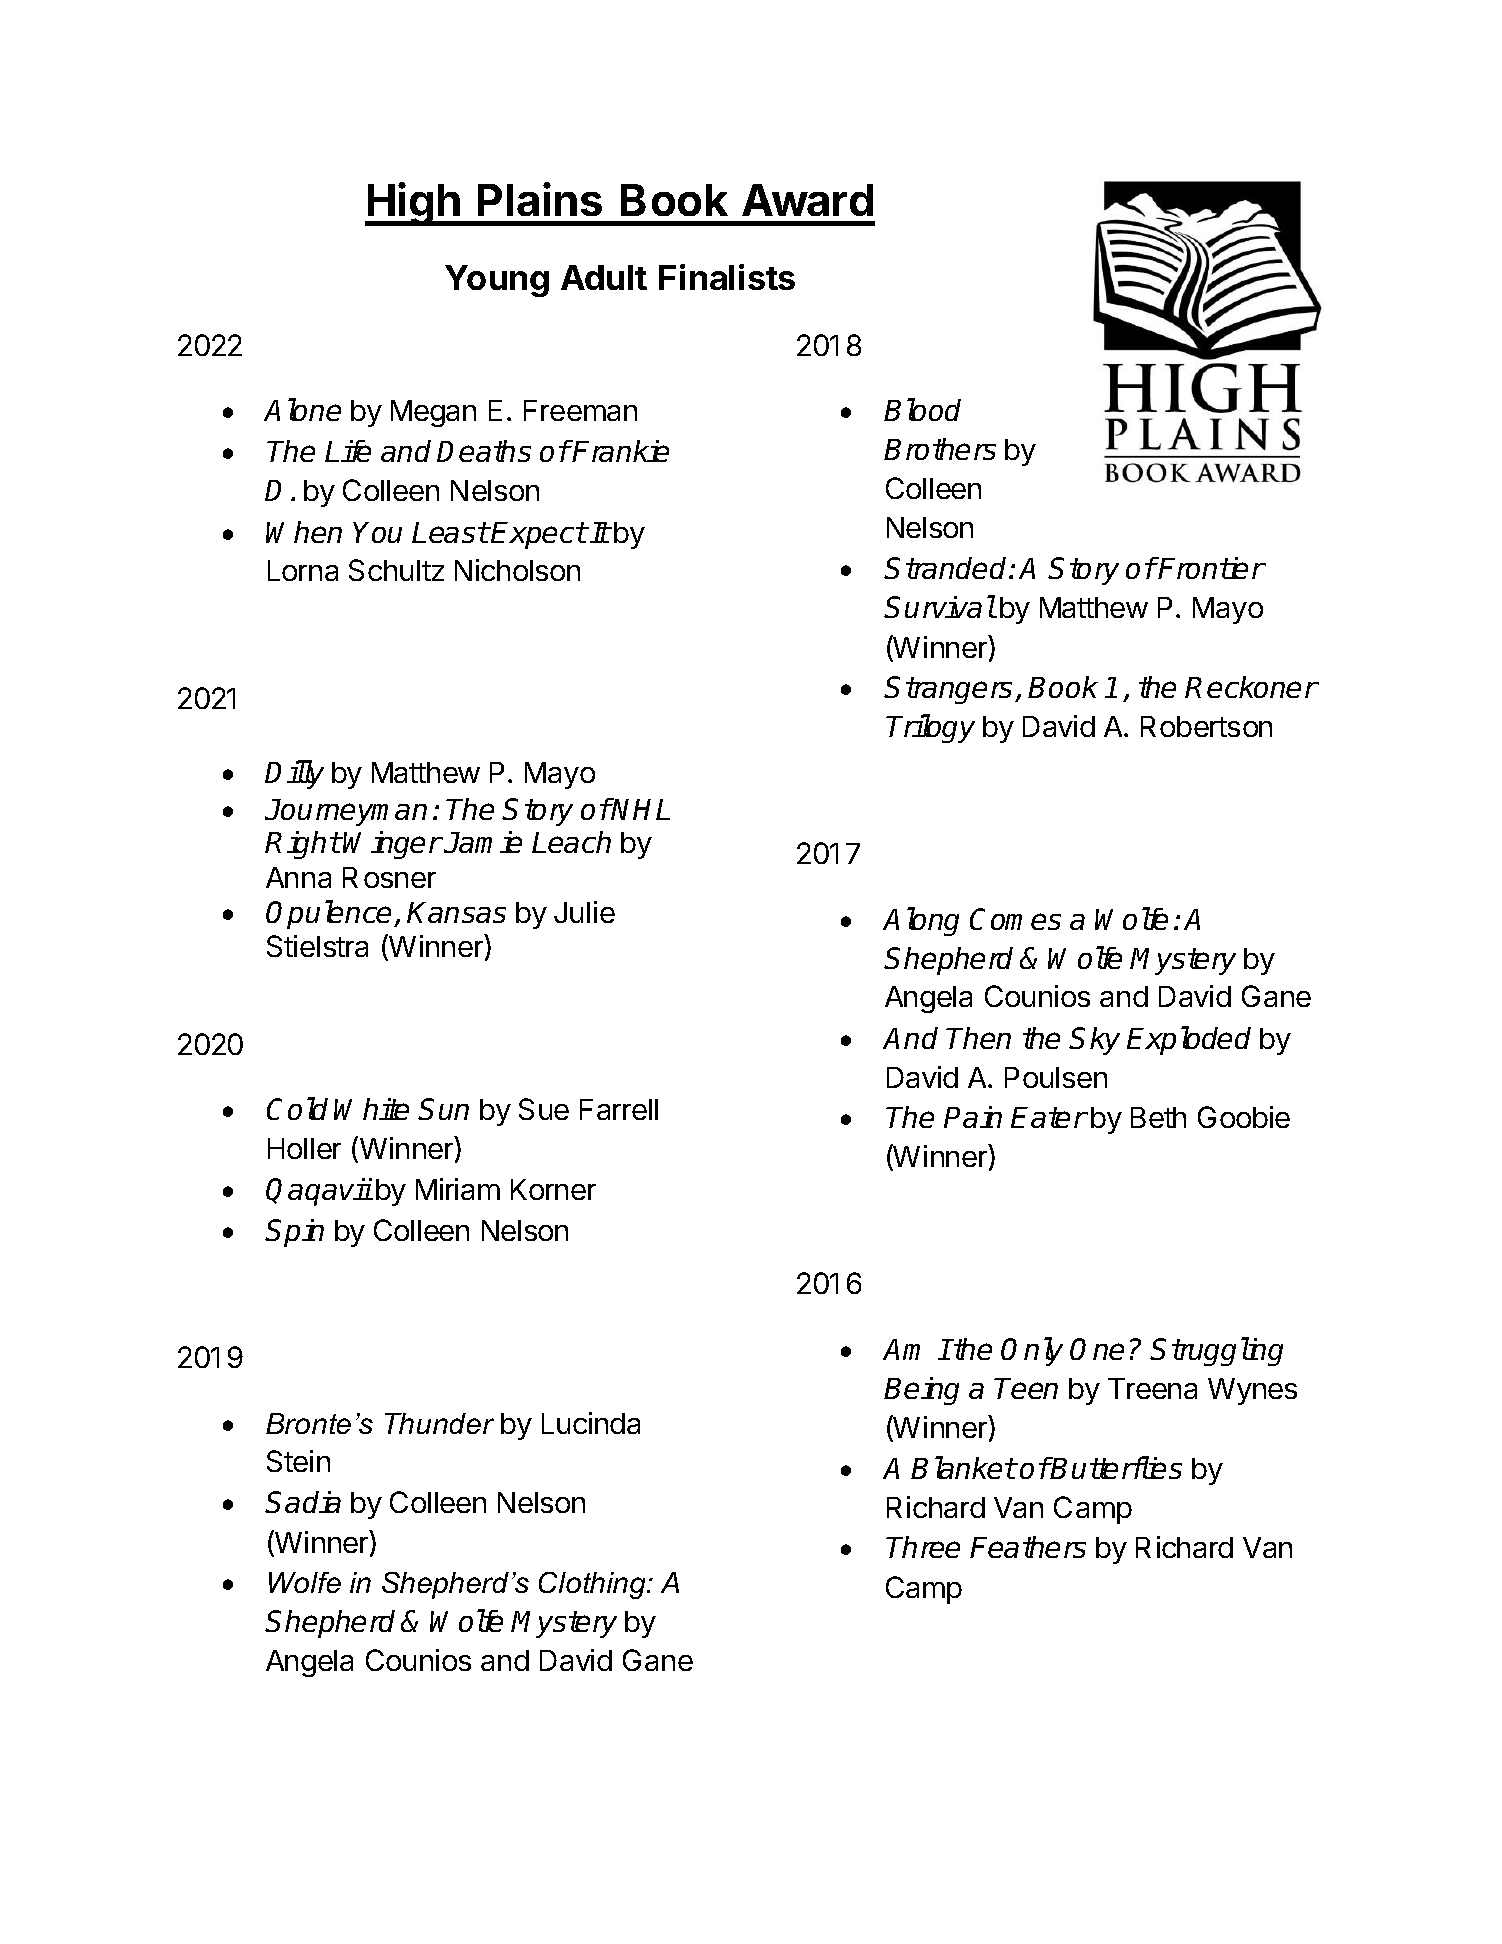 The image size is (1502, 1944). Describe the element at coordinates (303, 1502) in the document. I see `Sadia` at that location.
